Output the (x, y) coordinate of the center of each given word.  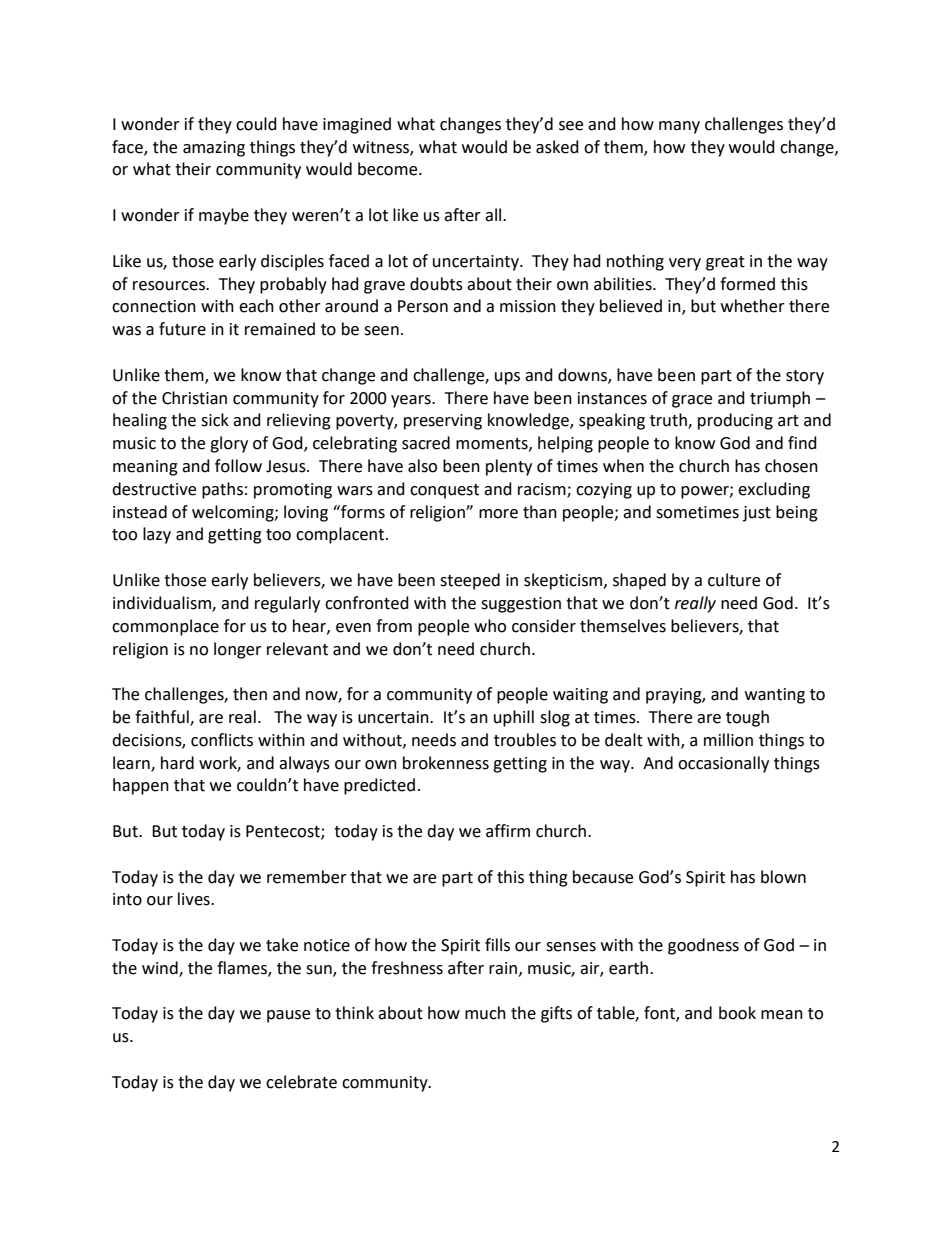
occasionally (723, 764)
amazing (214, 149)
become (389, 169)
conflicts (222, 740)
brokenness (446, 763)
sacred (426, 443)
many (679, 127)
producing (735, 421)
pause (288, 1016)
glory (229, 444)
